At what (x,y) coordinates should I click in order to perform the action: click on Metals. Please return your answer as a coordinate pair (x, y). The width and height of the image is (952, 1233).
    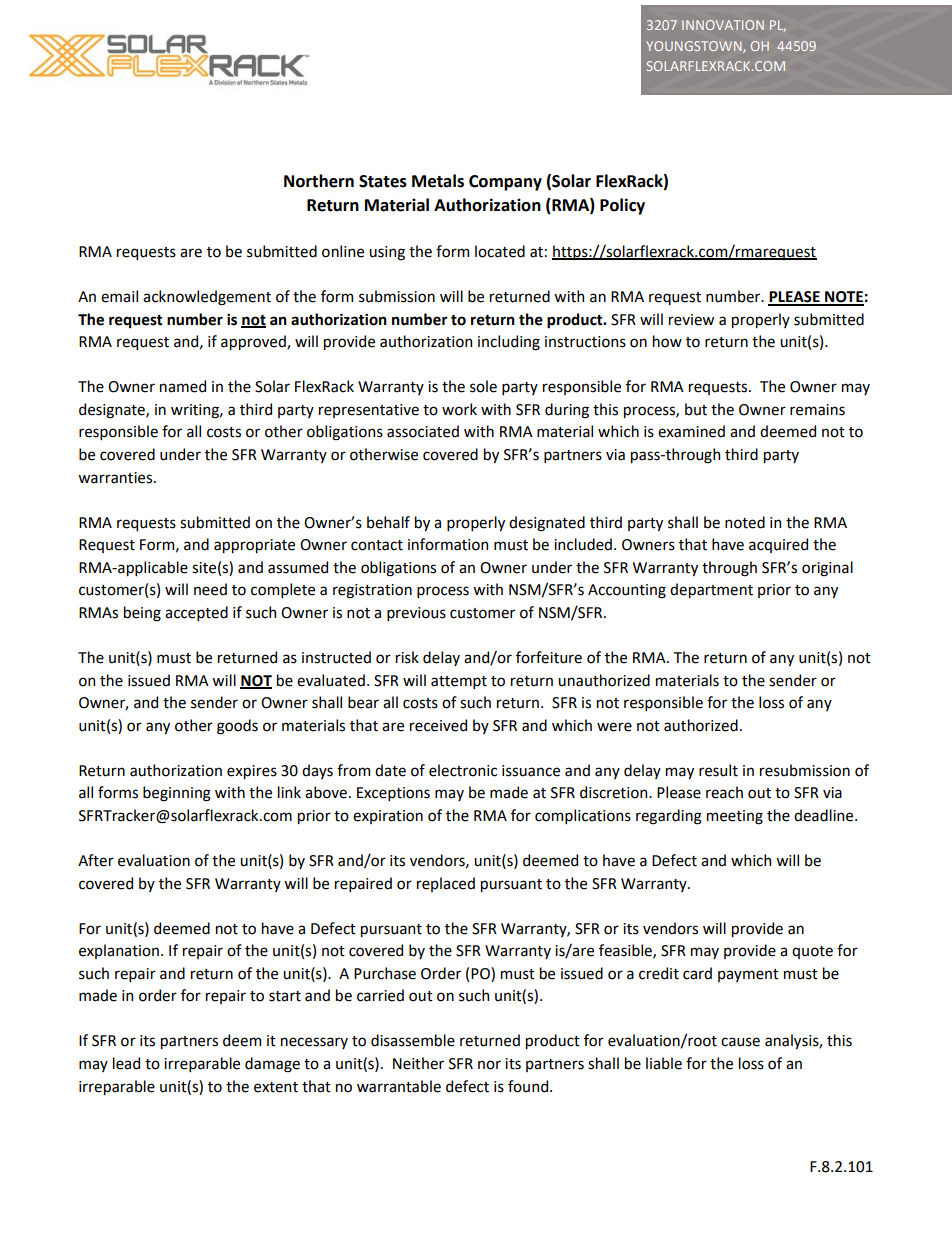
    Looking at the image, I should click on (438, 181).
